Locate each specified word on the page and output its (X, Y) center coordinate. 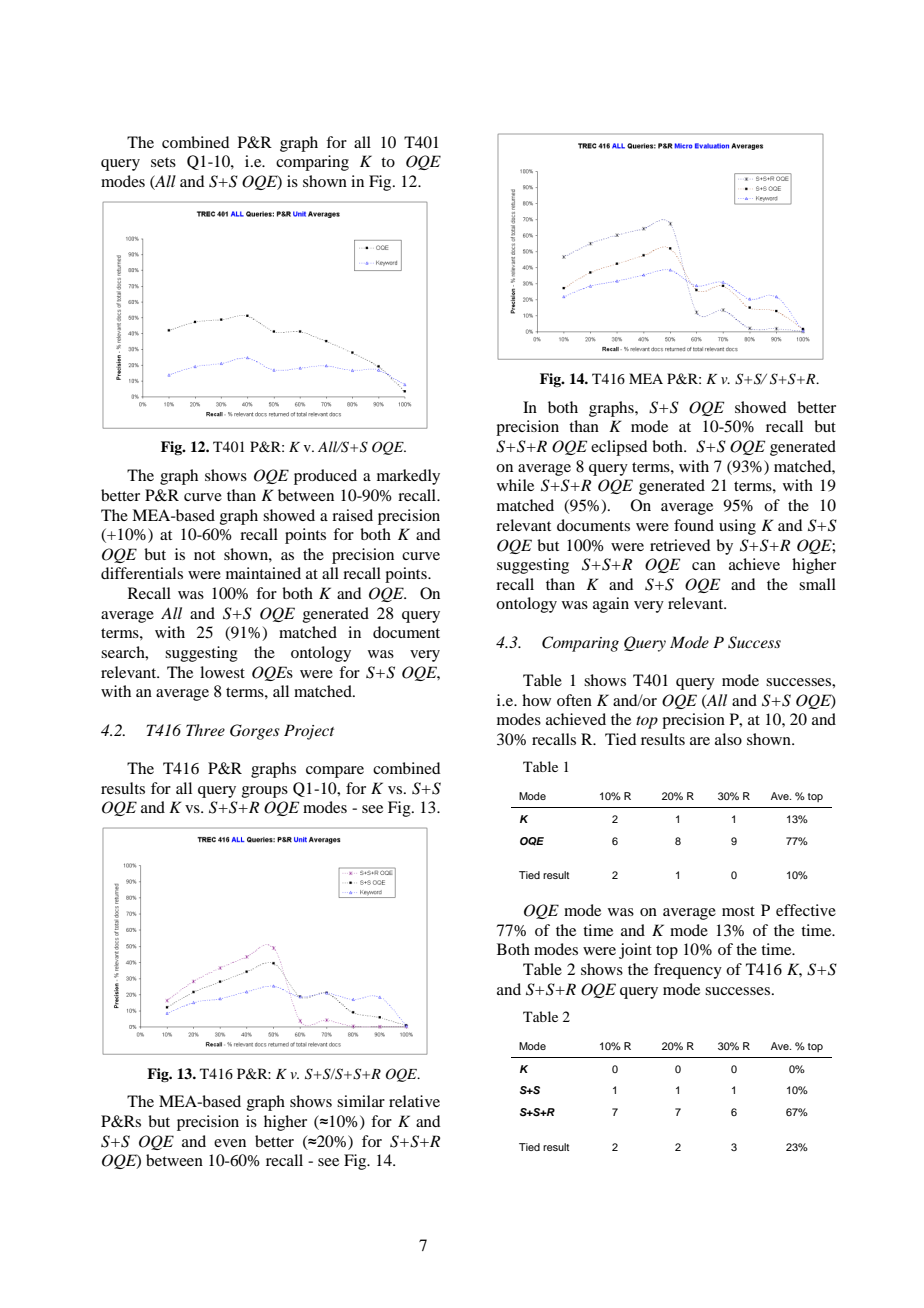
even (230, 1143)
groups (265, 792)
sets (163, 162)
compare (335, 772)
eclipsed (619, 448)
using (737, 527)
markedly (408, 477)
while (515, 485)
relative (414, 1101)
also (728, 739)
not (204, 555)
